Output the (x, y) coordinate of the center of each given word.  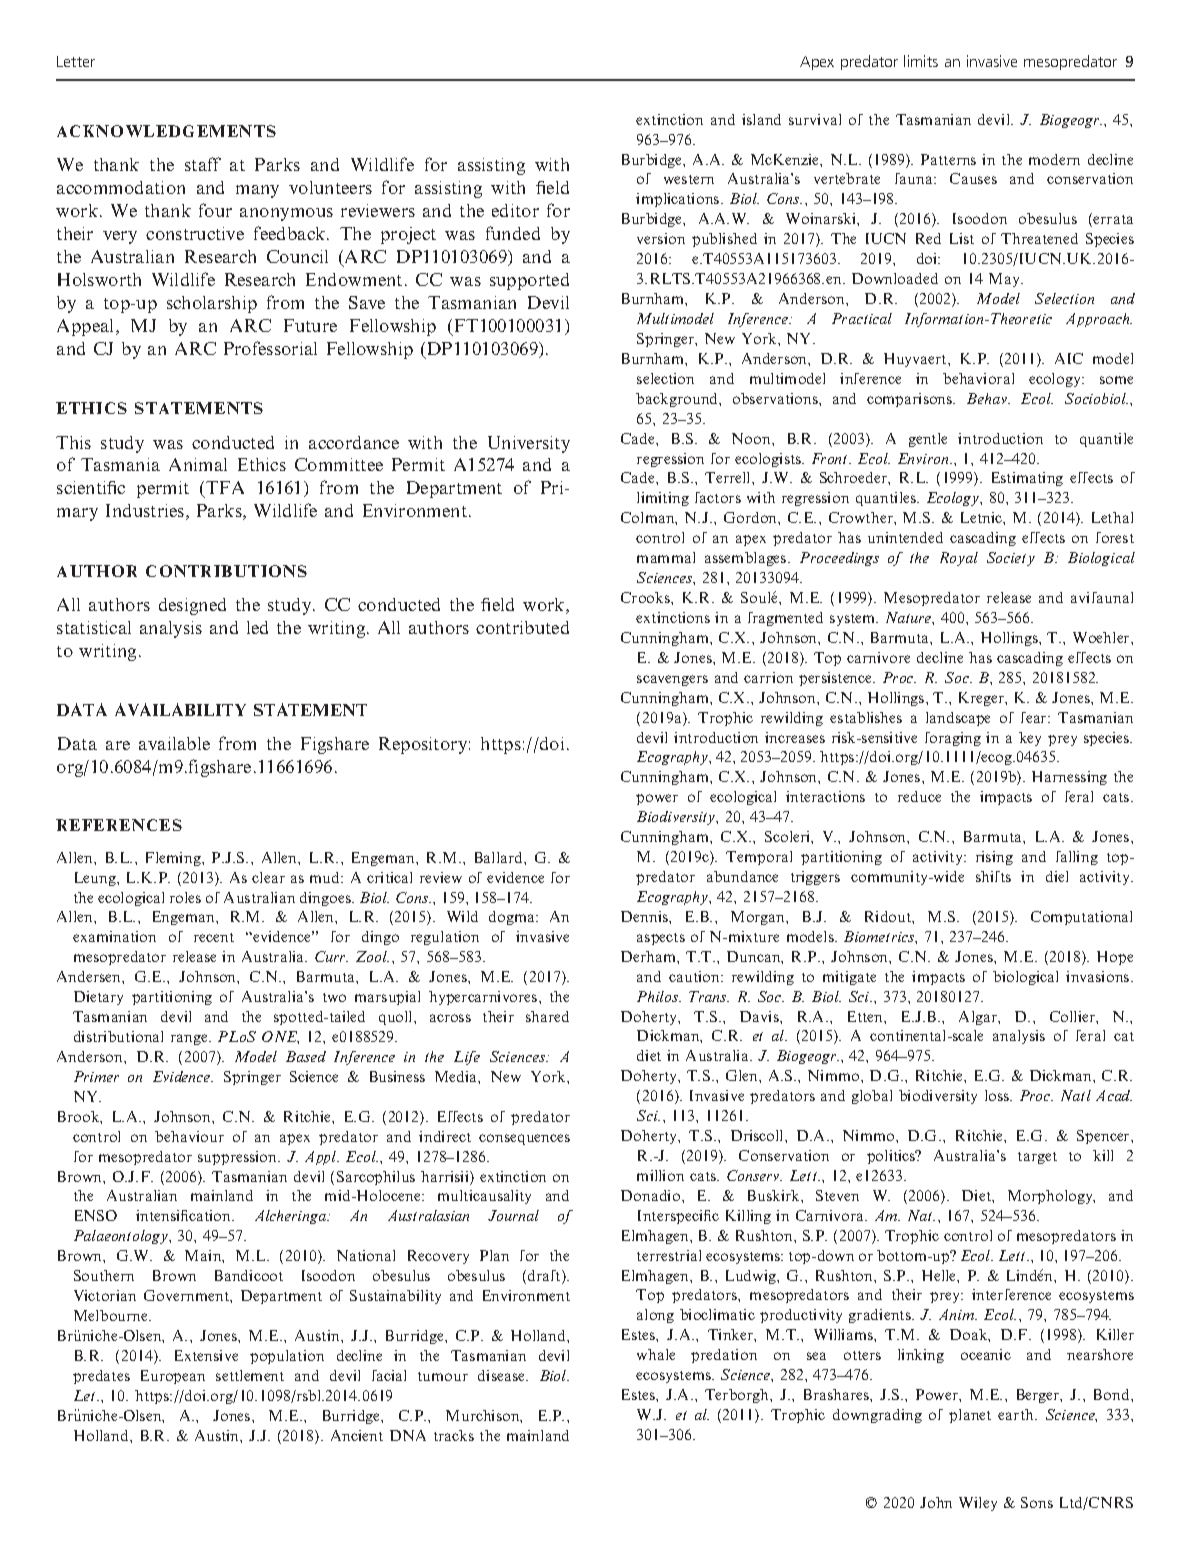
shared (547, 1016)
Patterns (948, 159)
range (190, 1039)
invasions (1099, 976)
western (689, 179)
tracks (454, 1435)
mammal (666, 557)
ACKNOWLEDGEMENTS (166, 131)
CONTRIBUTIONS (226, 571)
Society (1011, 559)
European (173, 1377)
